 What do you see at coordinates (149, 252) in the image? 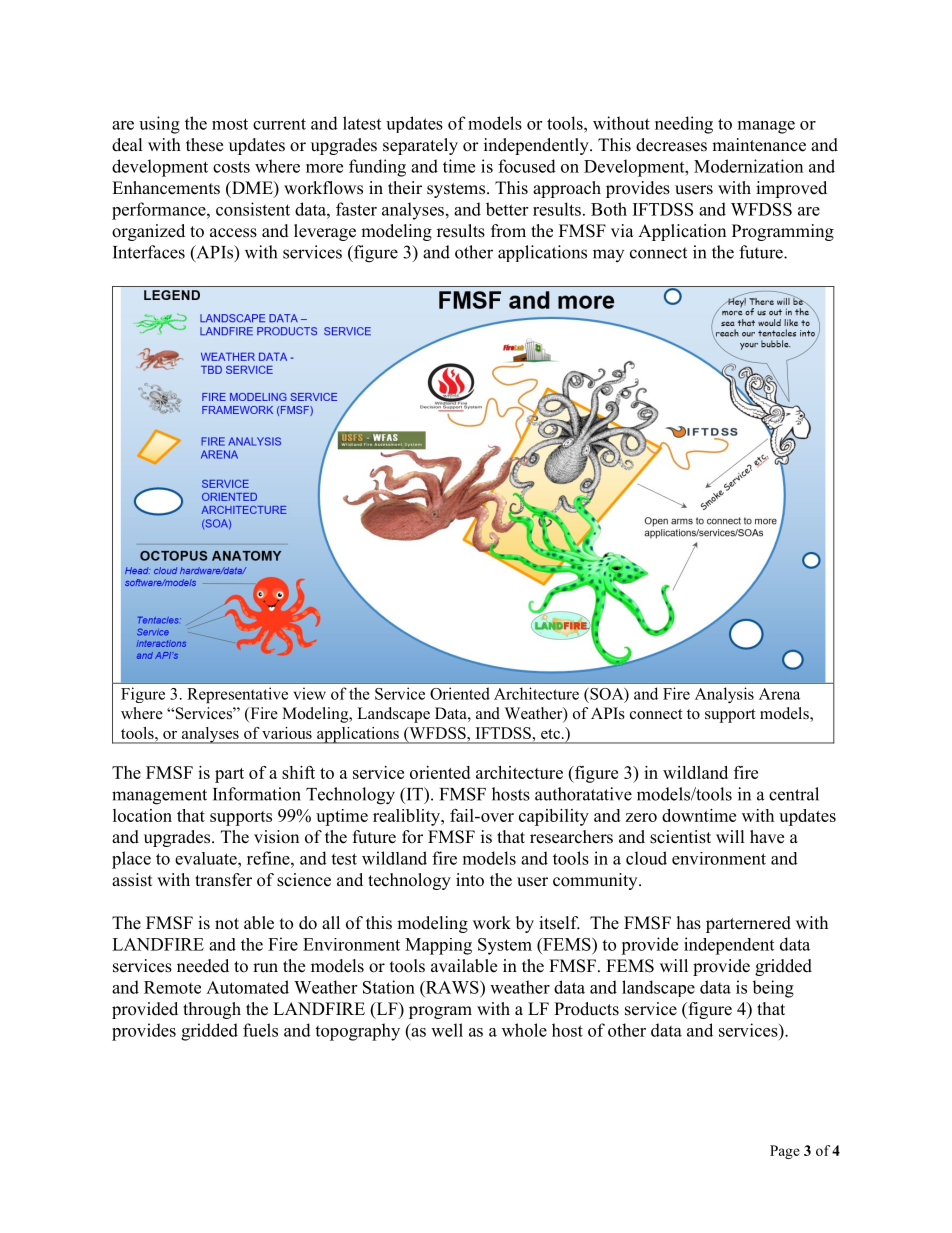
I see `Interfaces` at bounding box center [149, 252].
